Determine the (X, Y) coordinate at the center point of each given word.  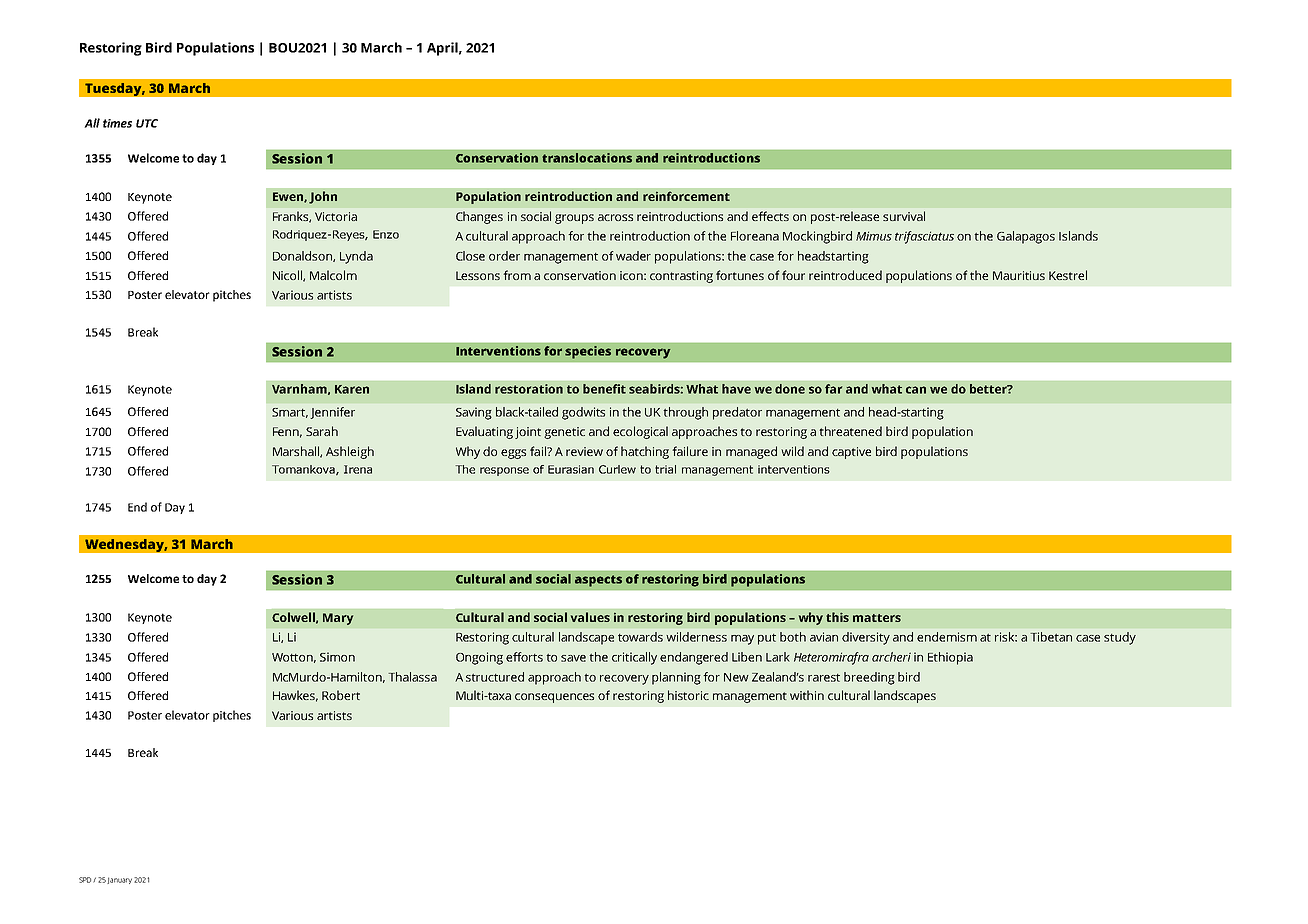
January (119, 880)
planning (676, 678)
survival (904, 216)
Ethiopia (950, 658)
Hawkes (295, 696)
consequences (554, 698)
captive (851, 453)
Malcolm (333, 275)
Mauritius (1019, 275)
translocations (587, 158)
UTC (147, 123)
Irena (358, 469)
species (588, 352)
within (807, 695)
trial (665, 469)
